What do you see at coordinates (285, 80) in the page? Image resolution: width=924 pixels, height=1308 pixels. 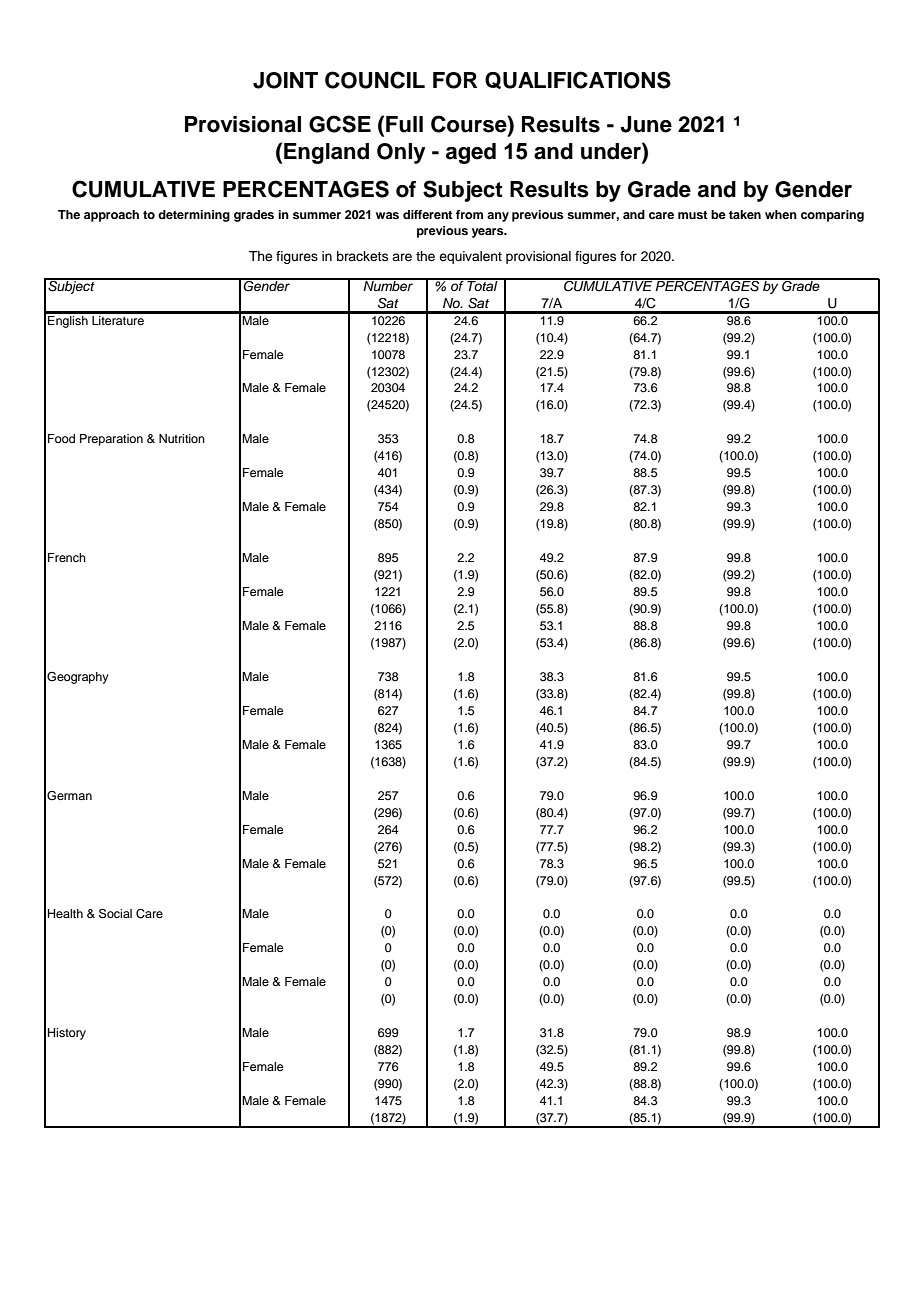 I see `JOINT` at bounding box center [285, 80].
